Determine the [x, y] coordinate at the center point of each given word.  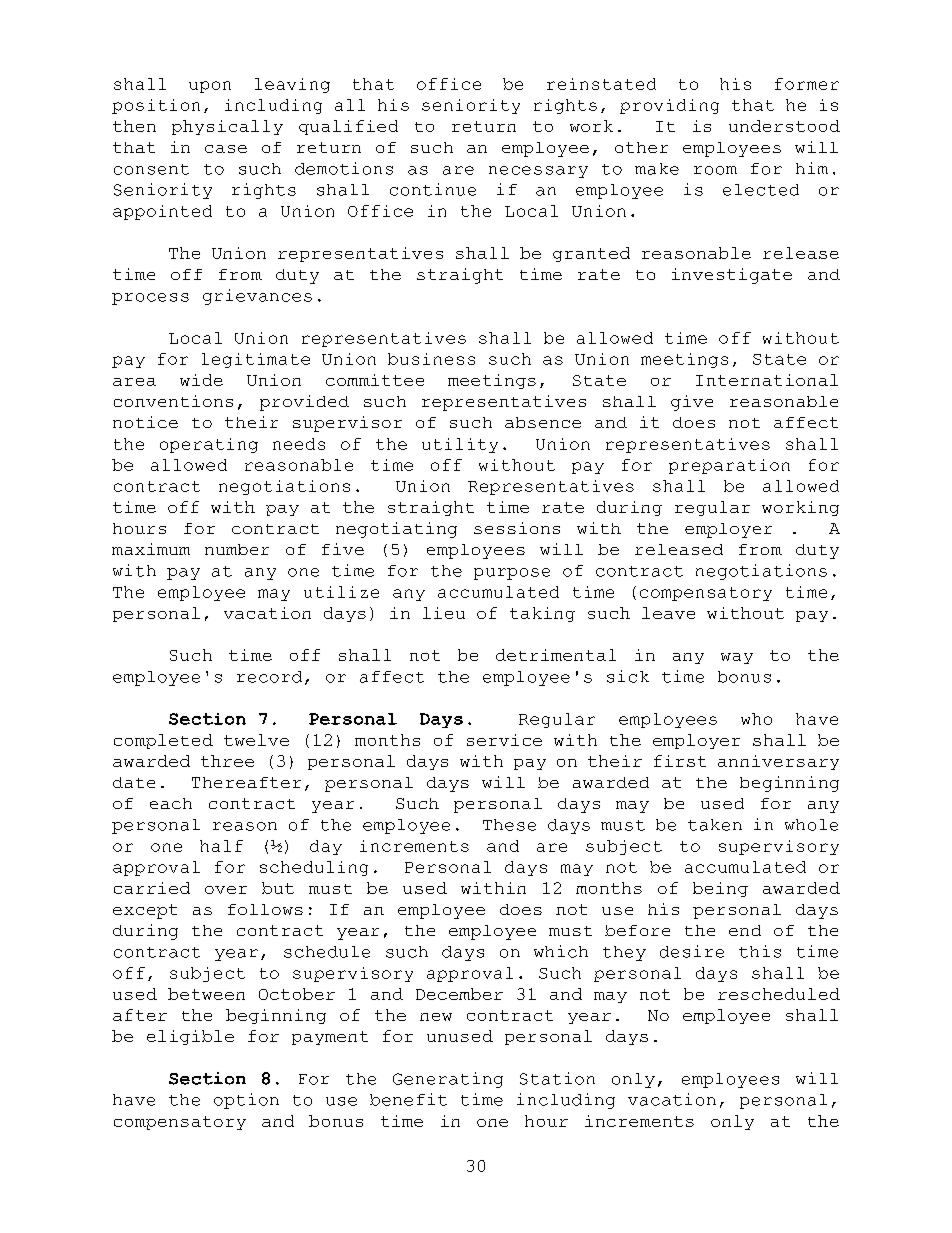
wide [201, 380]
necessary [538, 172]
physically [227, 127]
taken [715, 825]
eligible [190, 1037]
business [431, 359]
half [221, 846]
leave [668, 613]
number [237, 549]
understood [784, 126]
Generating [448, 1080]
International [767, 380]
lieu [444, 613]
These [509, 825]
